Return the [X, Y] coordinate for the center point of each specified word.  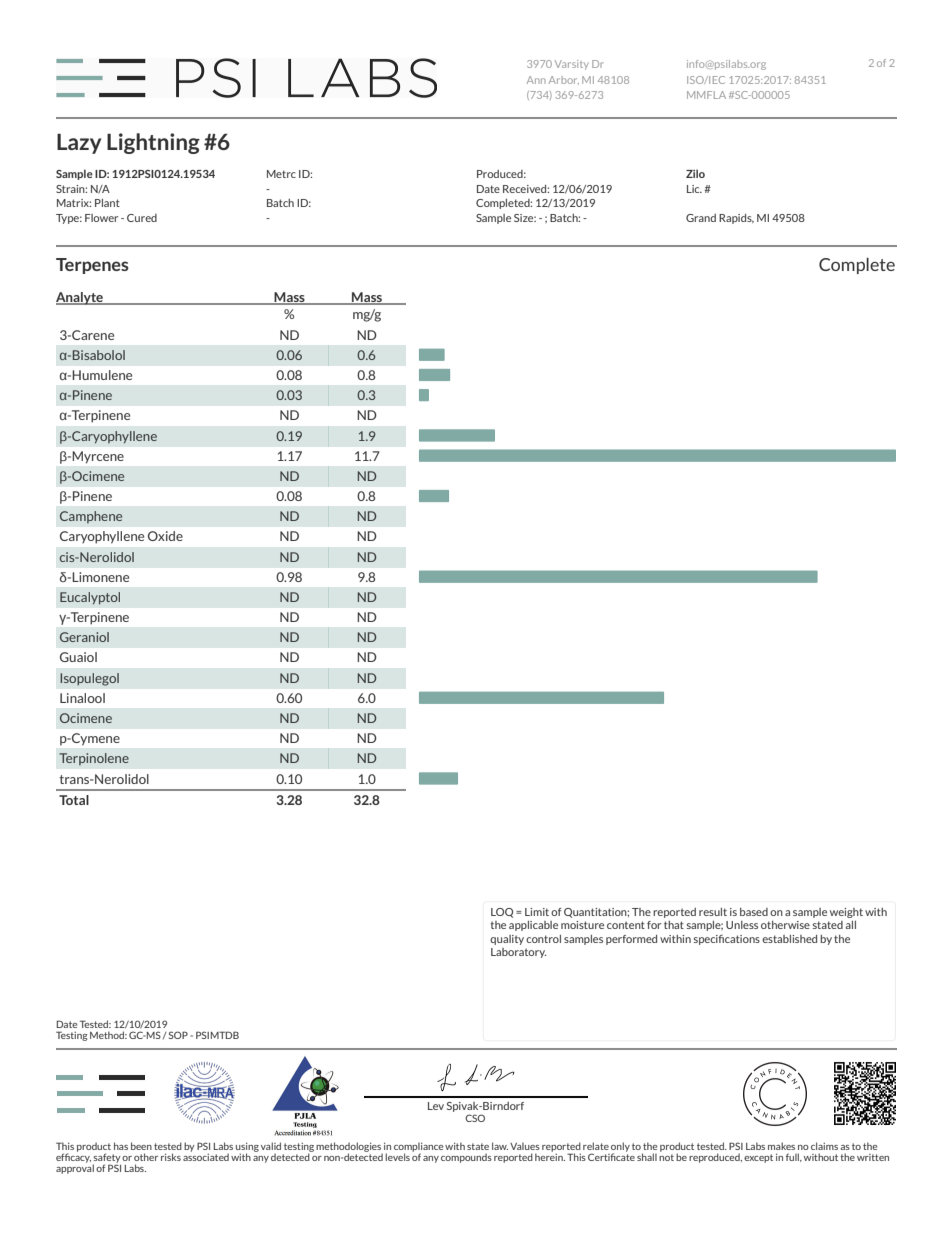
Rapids [736, 219]
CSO [475, 1118]
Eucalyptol [90, 598]
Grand [701, 218]
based [754, 912]
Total [74, 800]
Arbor [564, 80]
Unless [742, 925]
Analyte [80, 298]
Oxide [165, 536]
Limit [537, 912]
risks [171, 1157]
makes [781, 1146]
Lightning [153, 143]
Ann [536, 80]
